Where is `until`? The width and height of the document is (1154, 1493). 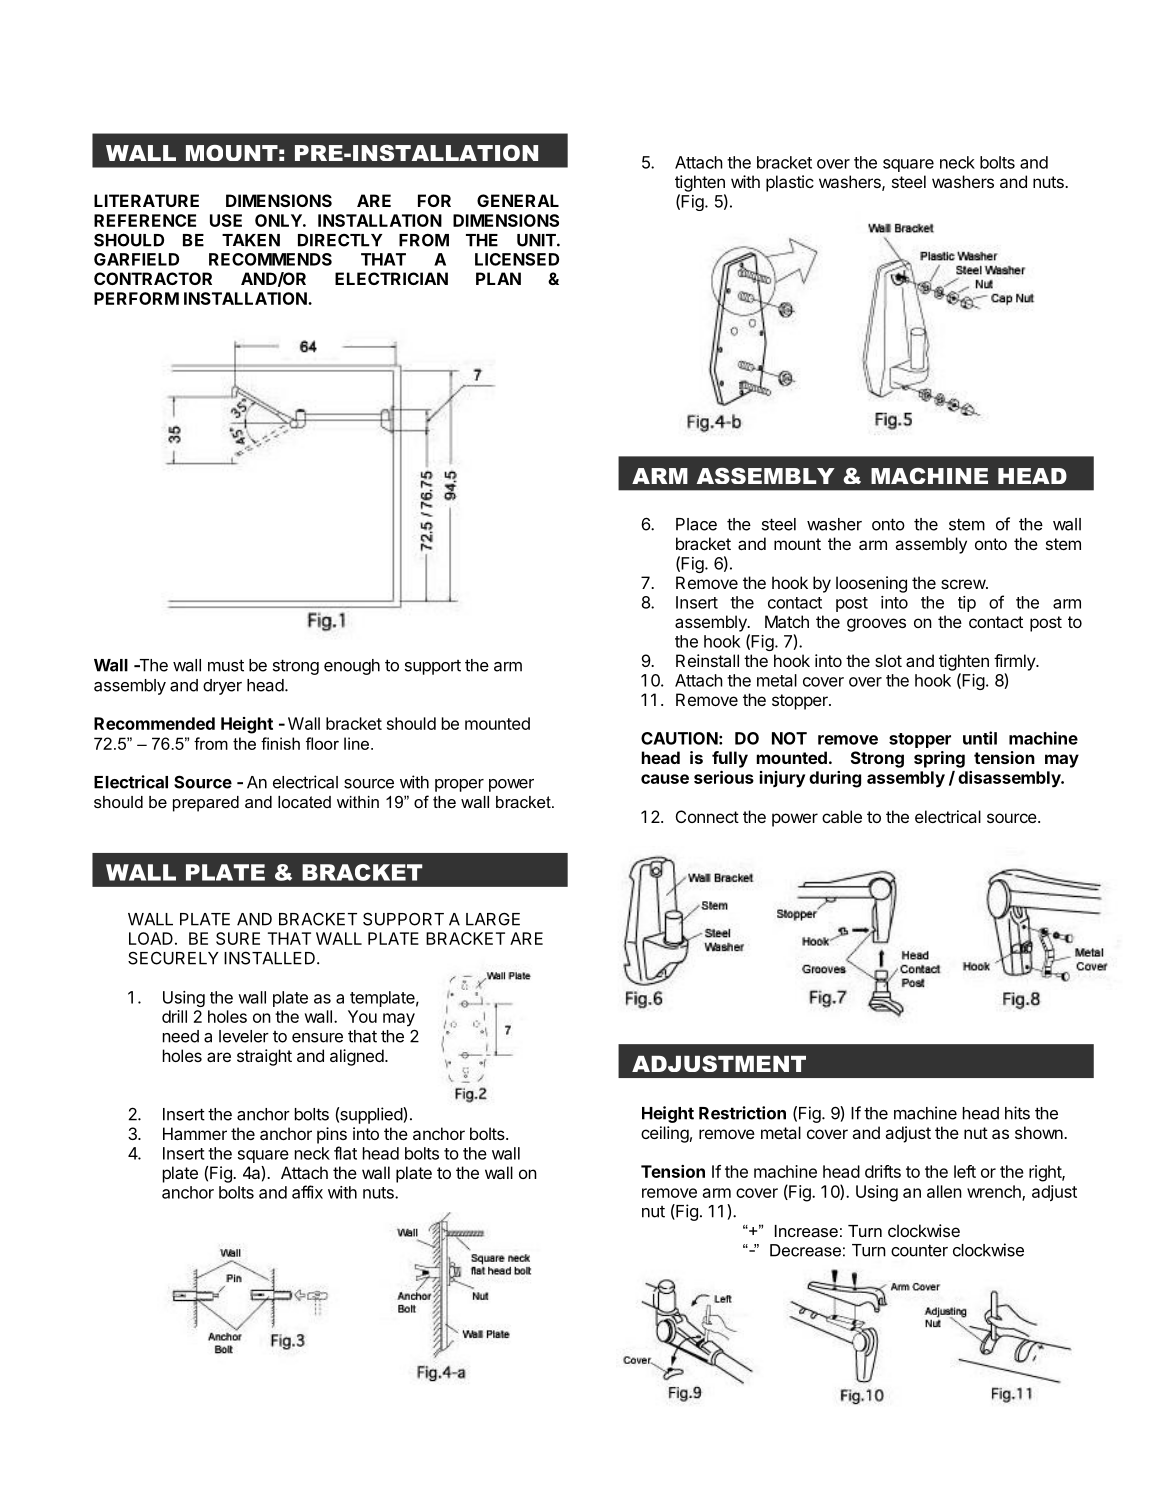
until is located at coordinates (980, 738).
